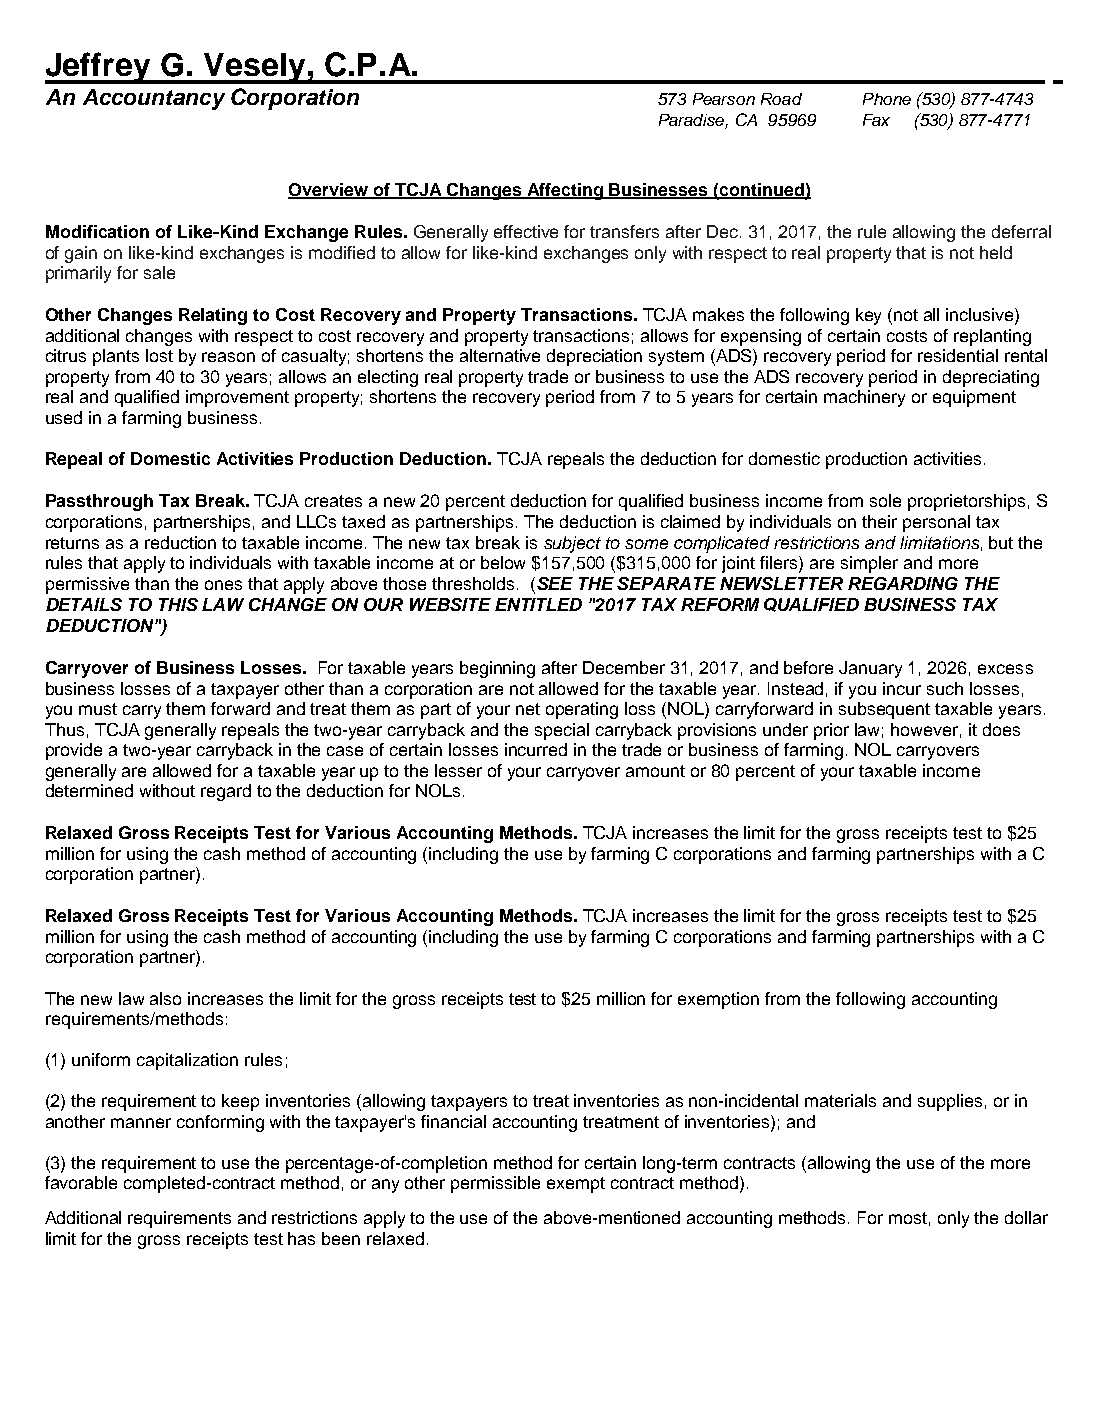 This screenshot has height=1425, width=1101. What do you see at coordinates (565, 191) in the screenshot?
I see `Affecting` at bounding box center [565, 191].
